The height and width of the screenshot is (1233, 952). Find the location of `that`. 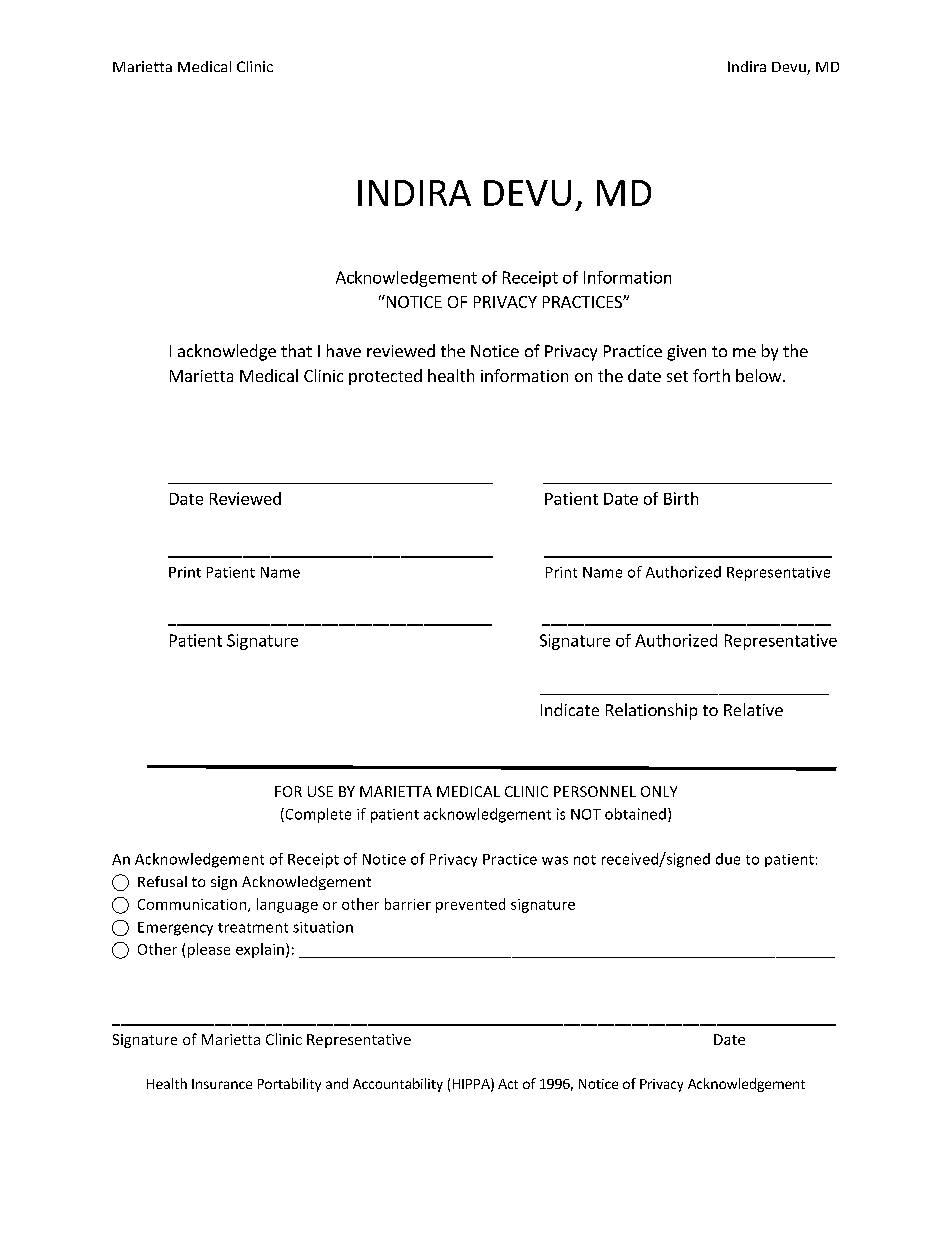

that is located at coordinates (296, 350).
